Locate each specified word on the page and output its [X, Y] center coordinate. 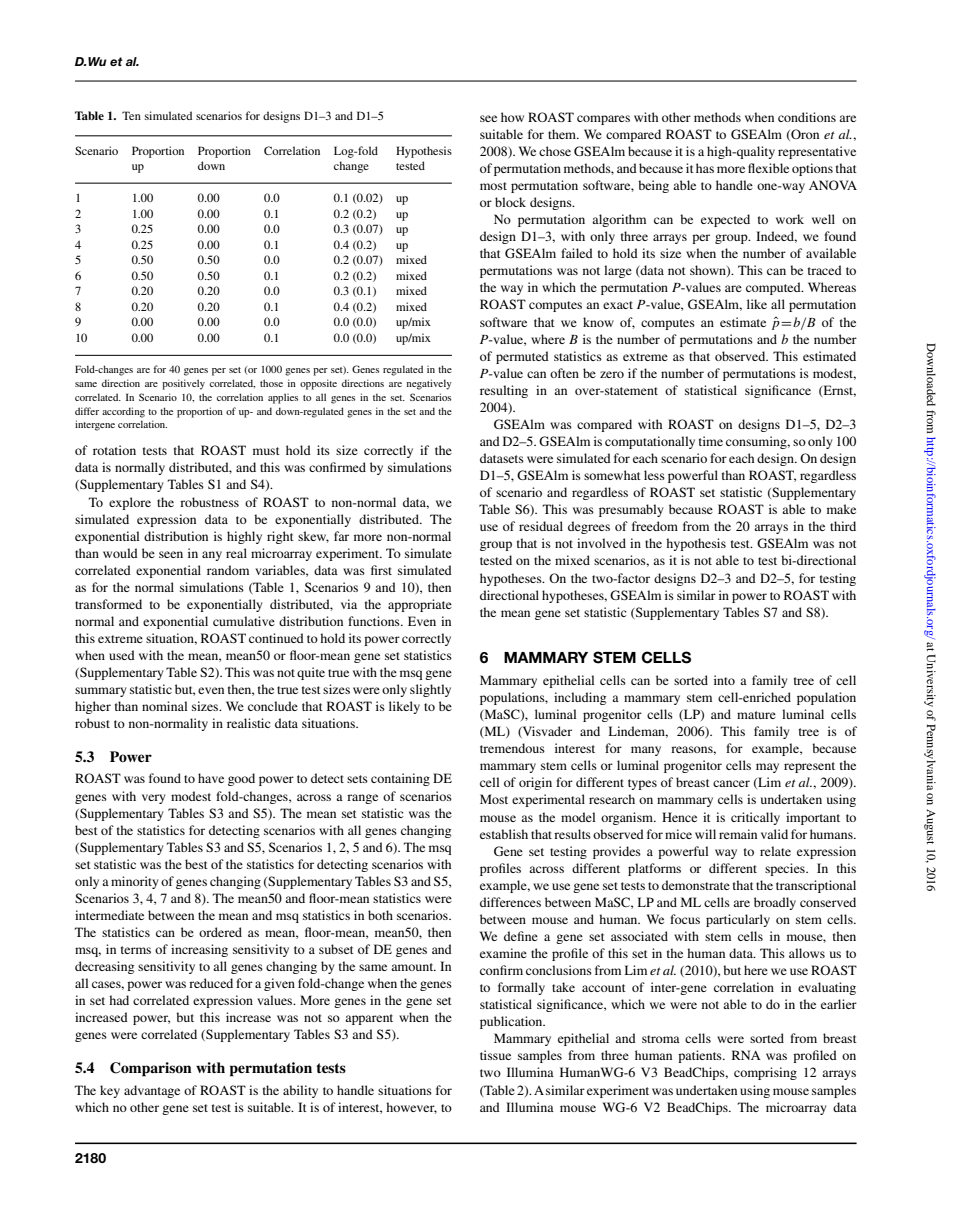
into [724, 680]
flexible [768, 168]
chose [555, 151]
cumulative [244, 621]
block [510, 202]
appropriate [420, 605]
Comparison [151, 1069]
